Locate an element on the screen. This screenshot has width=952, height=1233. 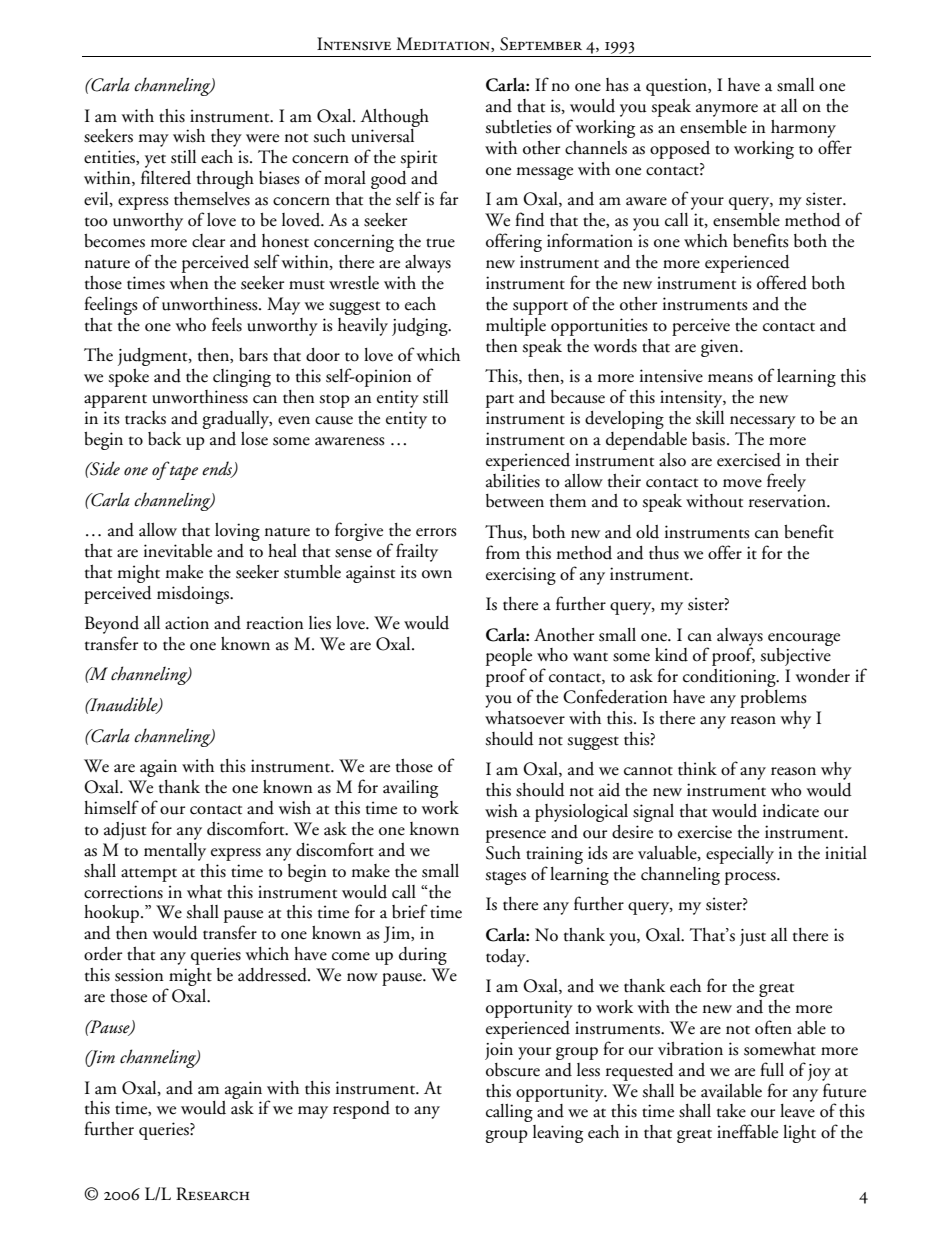
they is located at coordinates (226, 138).
